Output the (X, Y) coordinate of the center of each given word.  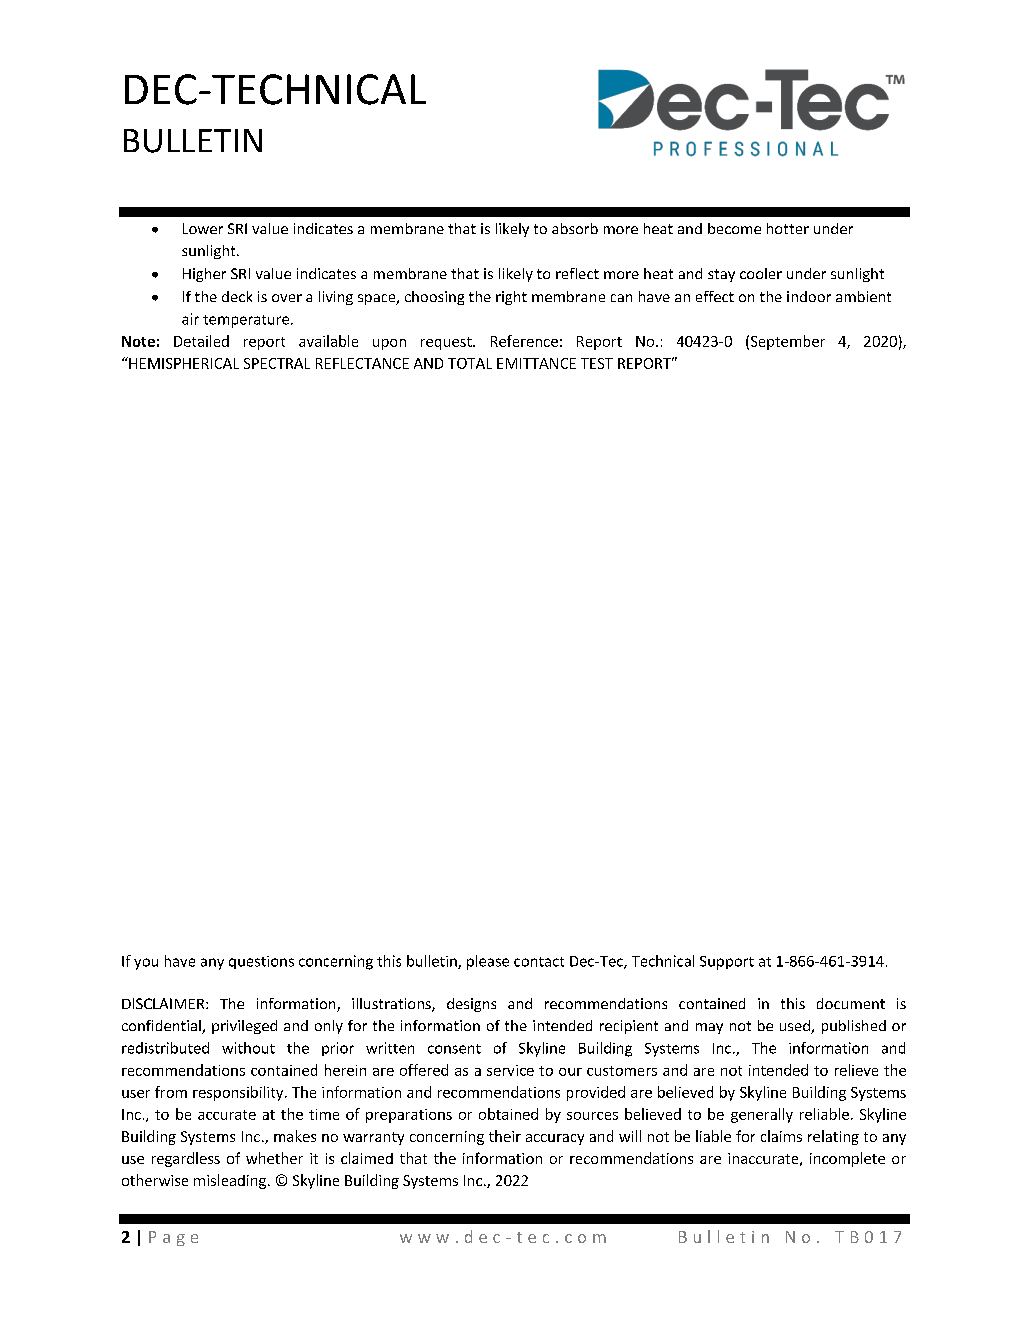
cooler (761, 273)
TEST (597, 363)
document (851, 1003)
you (146, 964)
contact (539, 962)
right (511, 298)
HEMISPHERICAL (183, 363)
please (488, 962)
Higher (204, 275)
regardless (186, 1159)
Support (727, 963)
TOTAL (470, 363)
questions (261, 962)
